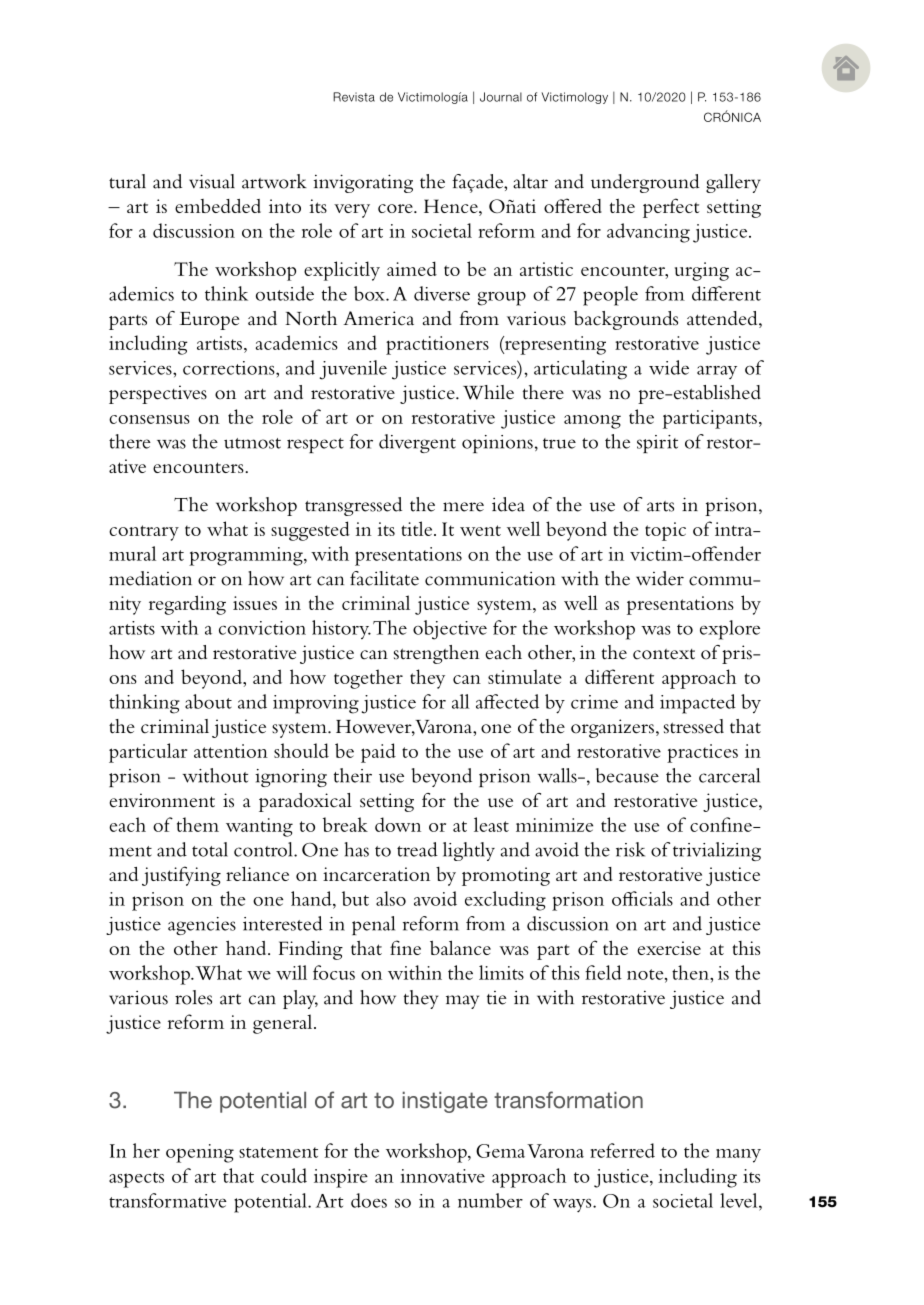 The height and width of the screenshot is (1305, 924). Describe the element at coordinates (200, 1153) in the screenshot. I see `opening` at that location.
